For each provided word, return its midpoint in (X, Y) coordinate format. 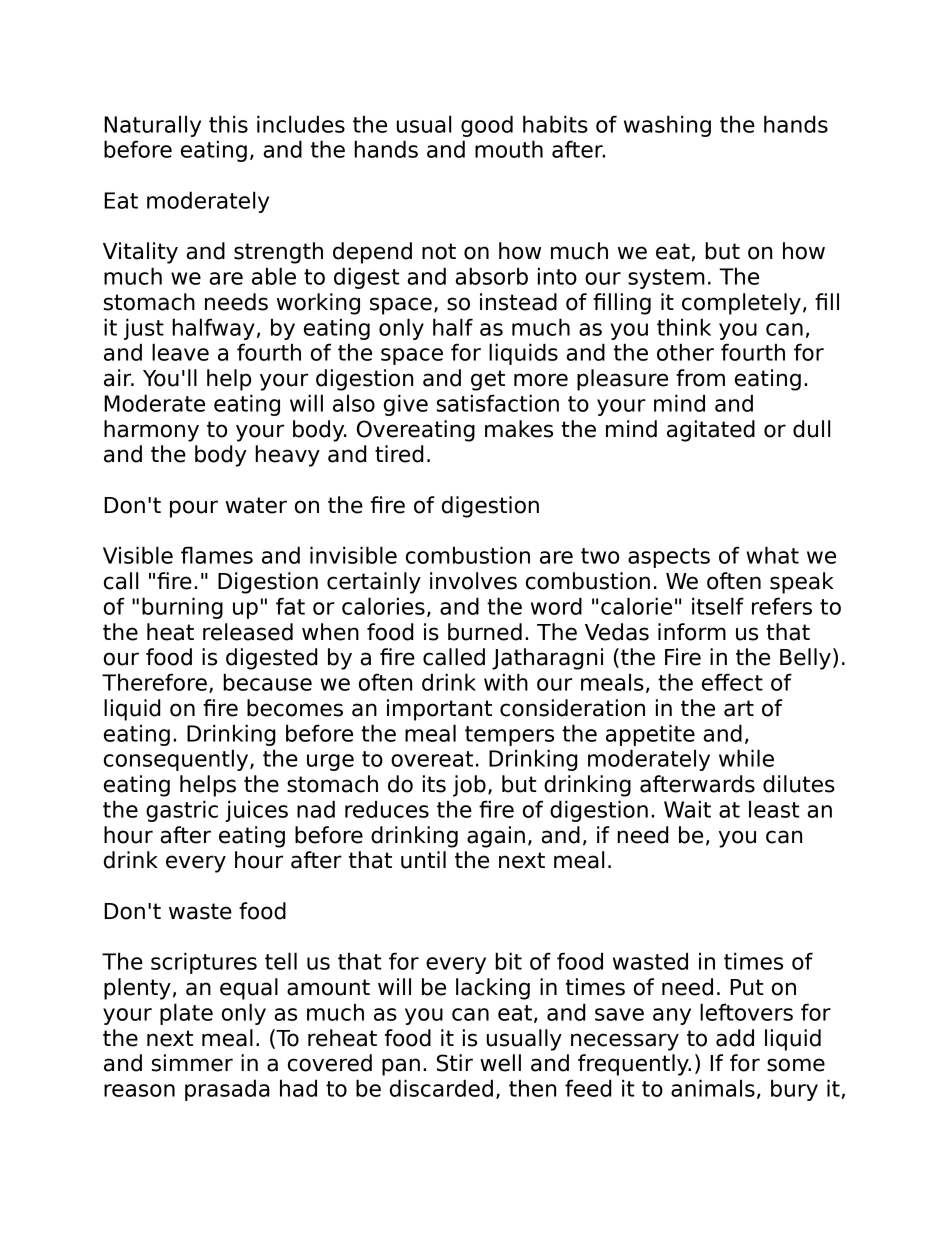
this (228, 124)
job (469, 786)
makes (519, 429)
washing (667, 126)
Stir (455, 1063)
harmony (151, 431)
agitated (711, 431)
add (735, 1038)
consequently (177, 760)
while (746, 758)
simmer (192, 1063)
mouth (509, 149)
